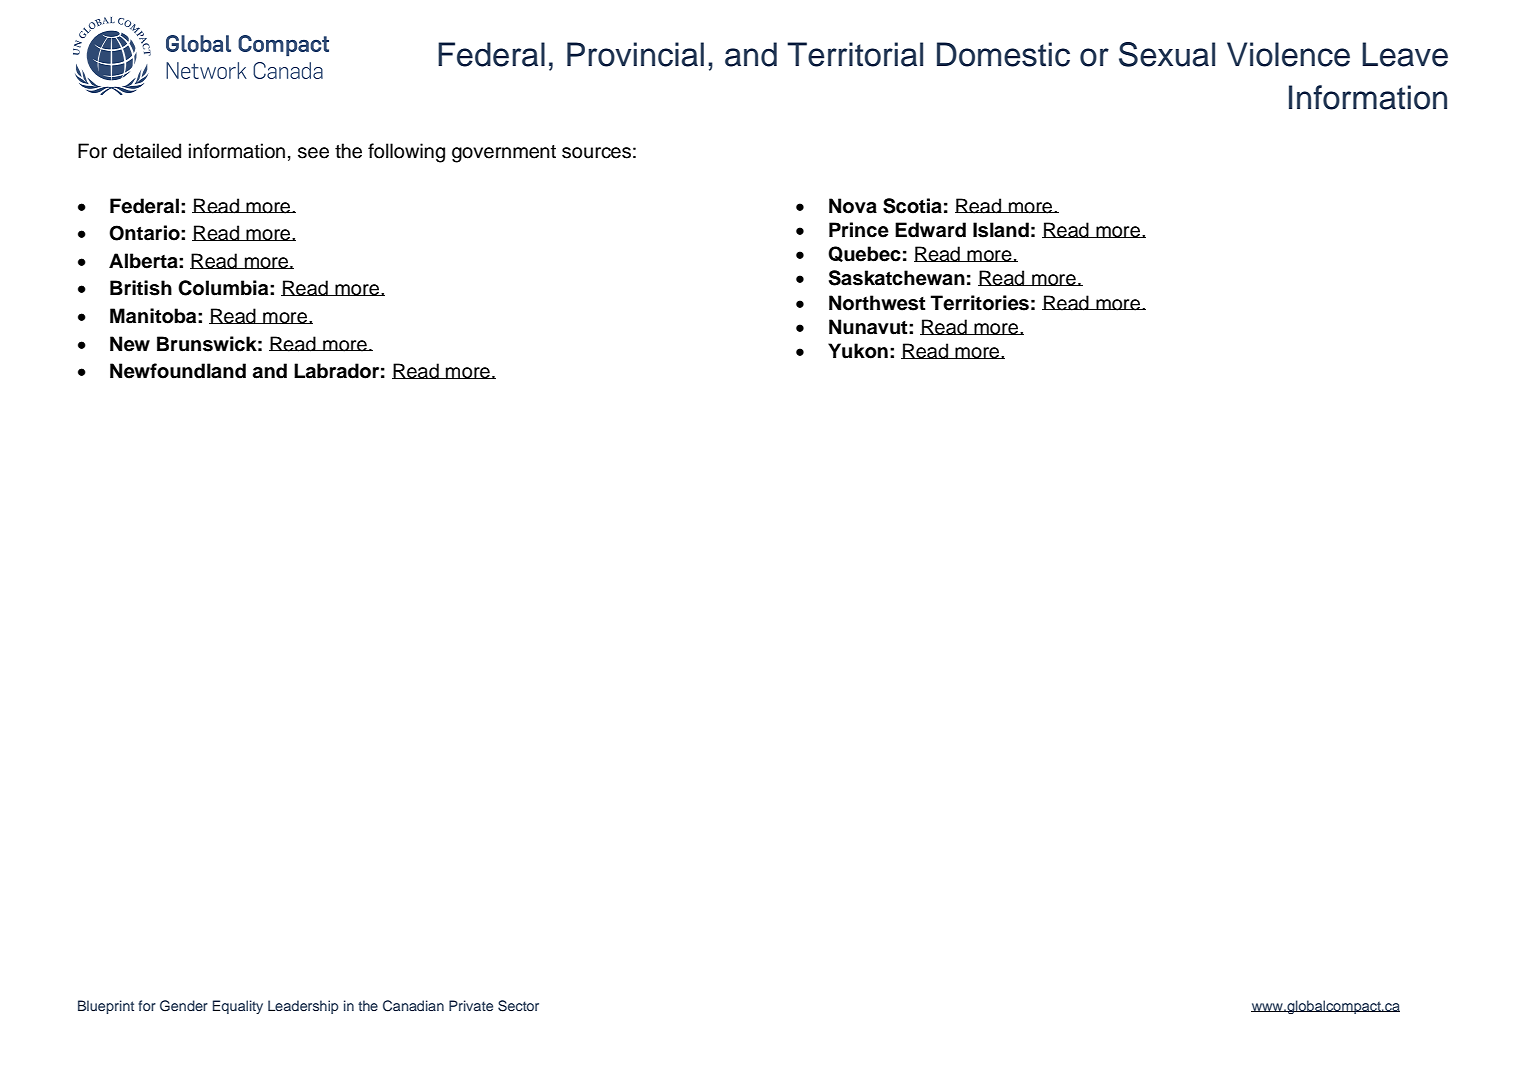 This image has width=1526, height=1078. I want to click on Territorial, so click(855, 54).
